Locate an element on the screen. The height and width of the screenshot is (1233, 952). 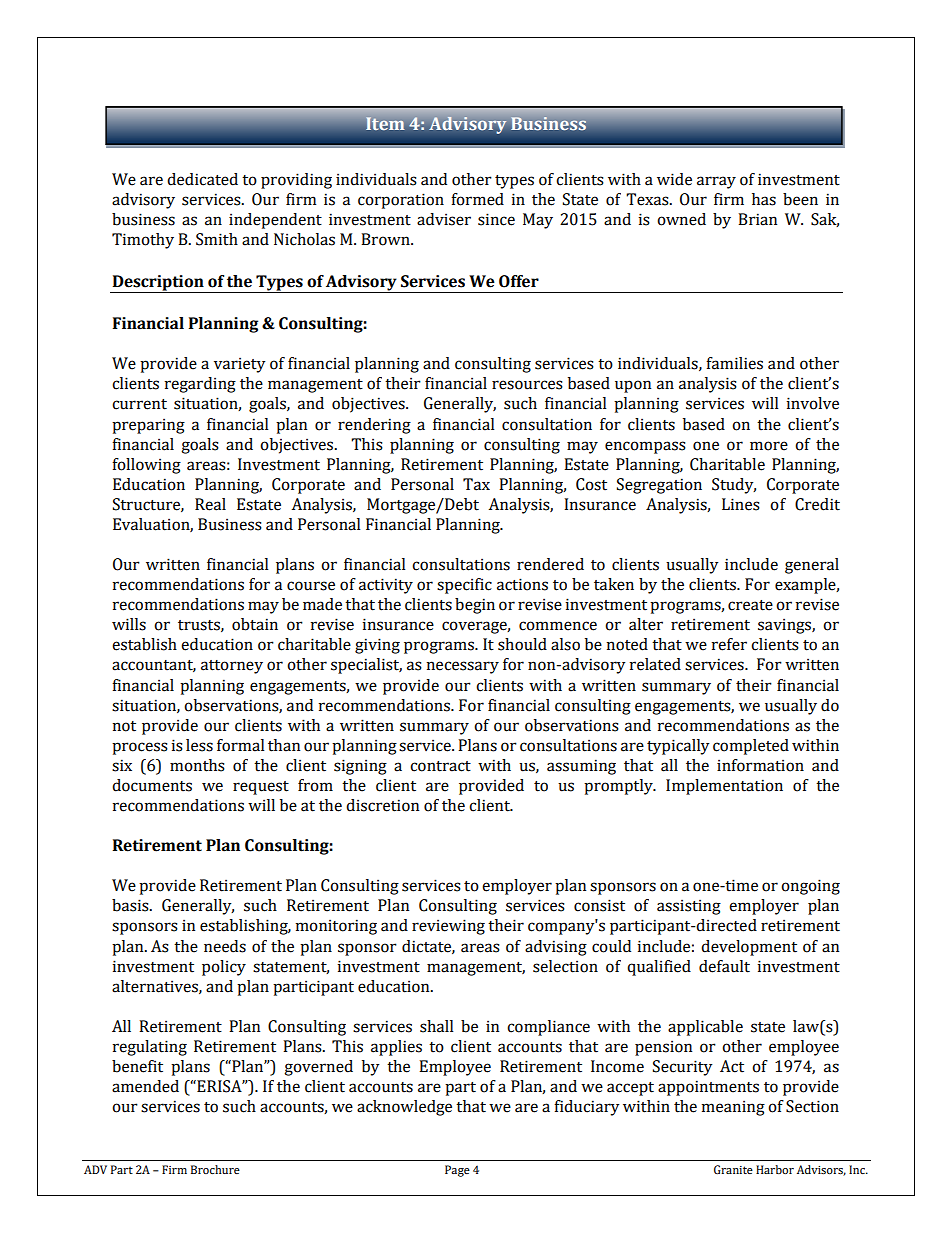
resources is located at coordinates (527, 385).
